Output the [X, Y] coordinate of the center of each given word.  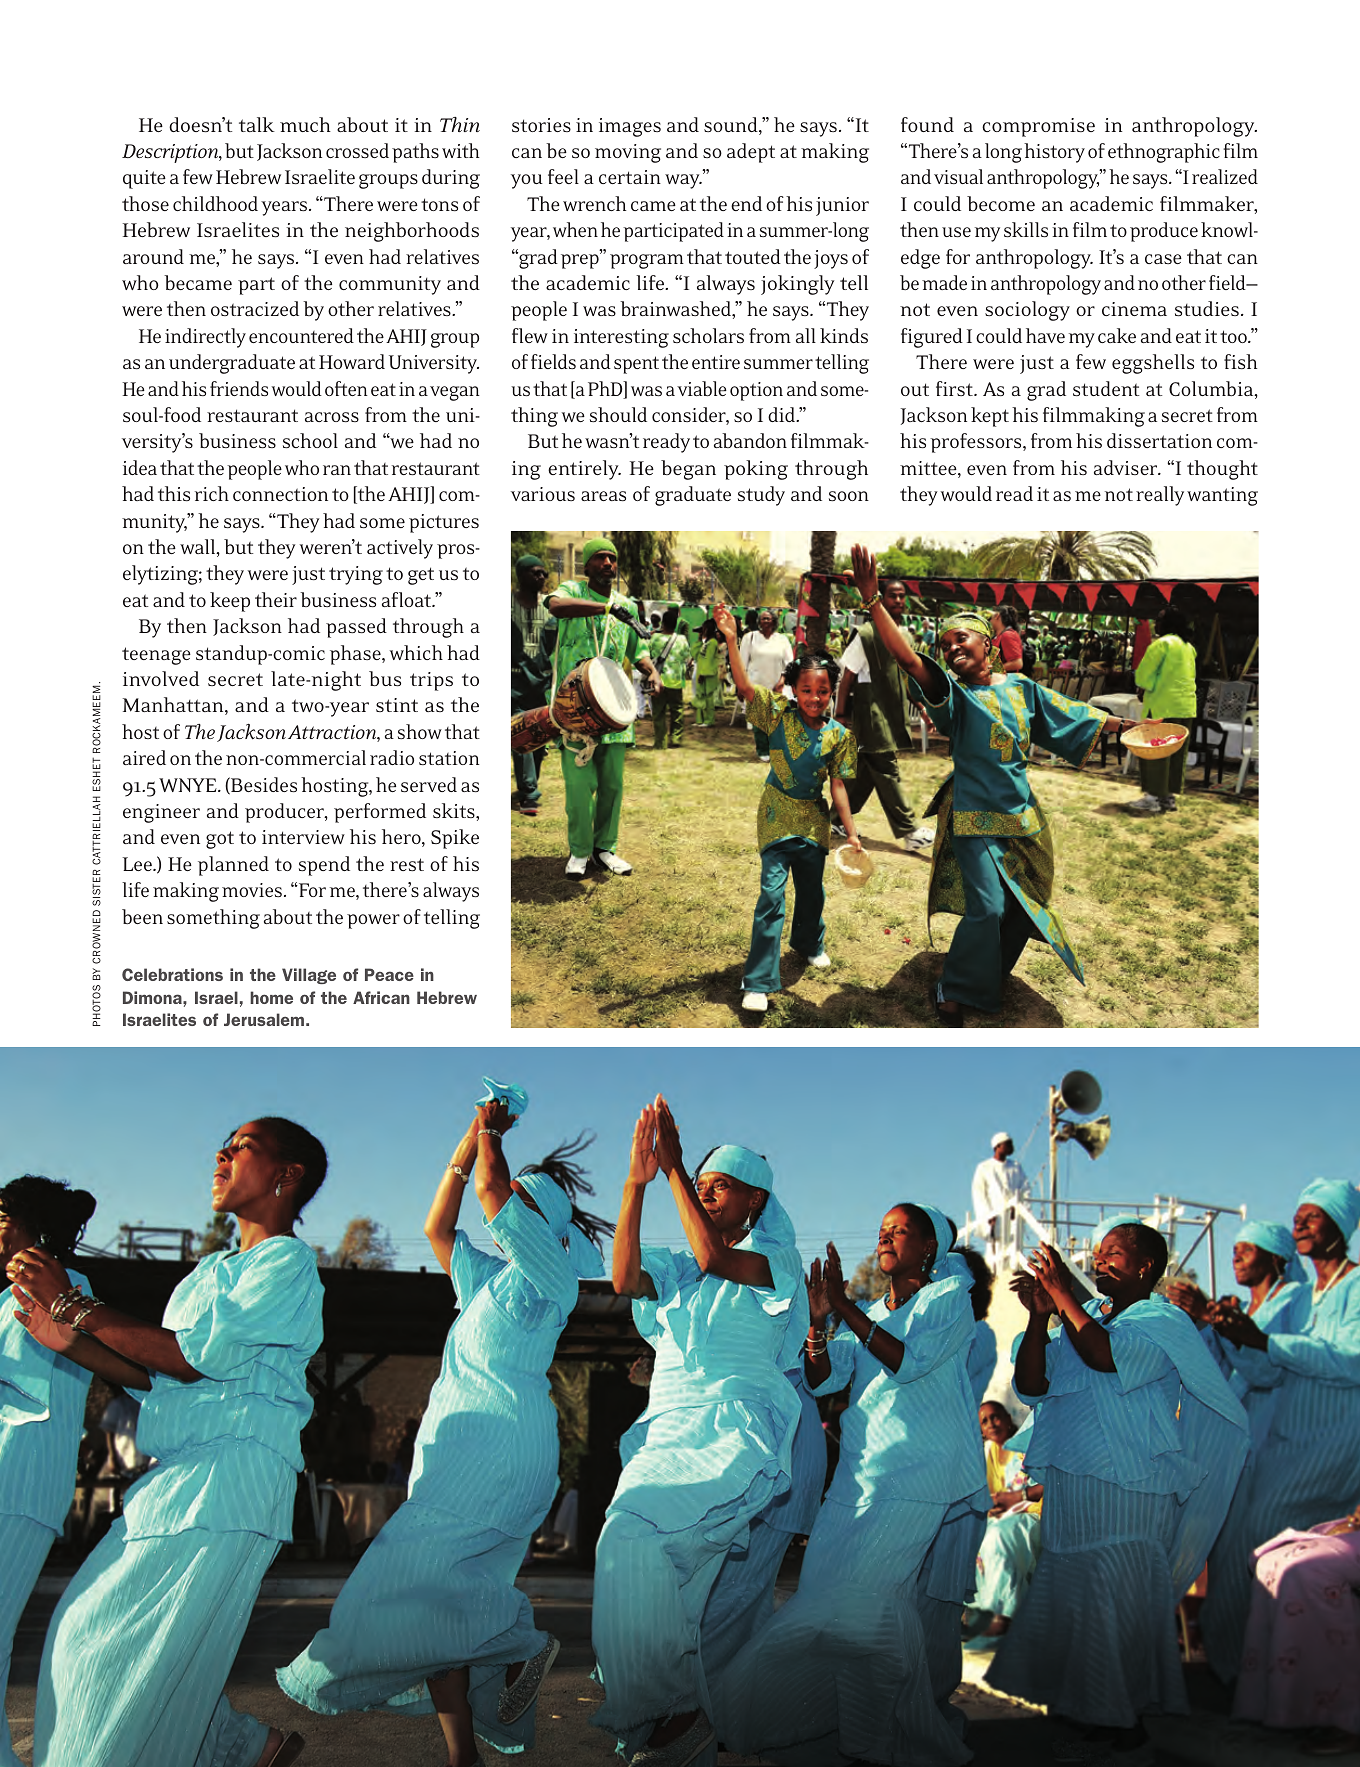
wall [199, 548]
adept [751, 153]
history [1054, 153]
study [761, 496]
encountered [301, 335]
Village [309, 976]
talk [257, 124]
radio [392, 757]
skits [455, 810]
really [1160, 496]
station [449, 758]
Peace [389, 974]
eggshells [1153, 364]
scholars [708, 335]
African [381, 997]
